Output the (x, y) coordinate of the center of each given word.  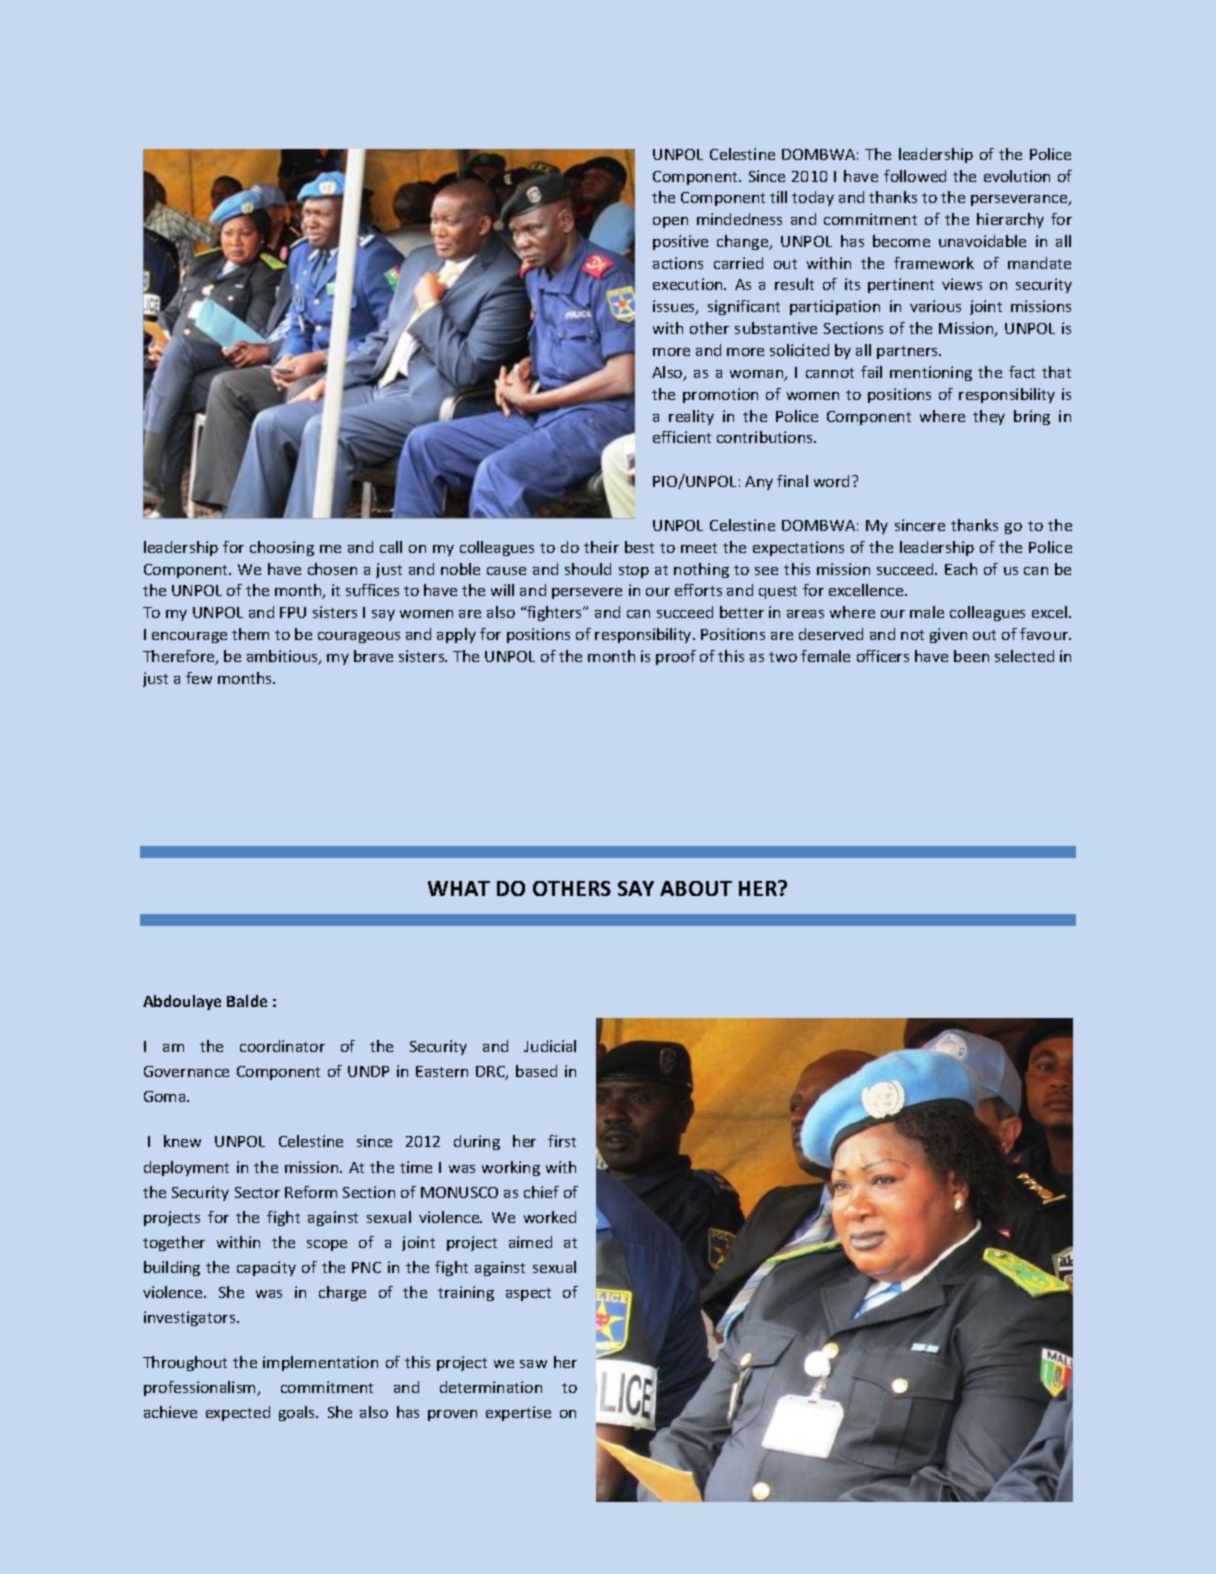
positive (680, 242)
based (536, 1071)
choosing (282, 548)
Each (961, 569)
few (199, 678)
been (971, 656)
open (670, 222)
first (562, 1141)
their (601, 547)
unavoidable (982, 241)
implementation (320, 1363)
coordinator (282, 1046)
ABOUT (696, 888)
